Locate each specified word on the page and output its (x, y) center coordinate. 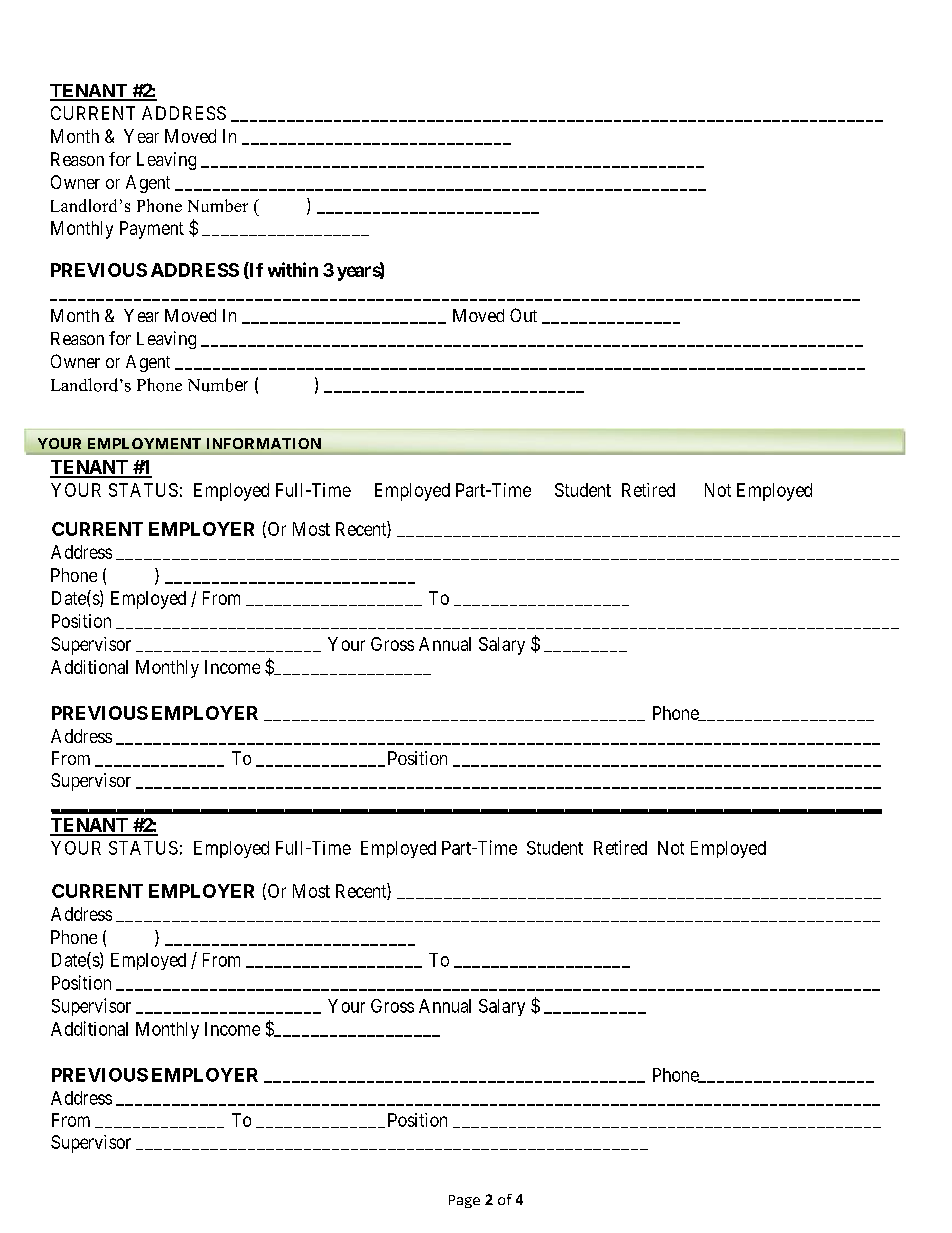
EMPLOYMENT (144, 443)
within (293, 269)
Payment (152, 230)
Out (523, 315)
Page (464, 1201)
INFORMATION (264, 443)
